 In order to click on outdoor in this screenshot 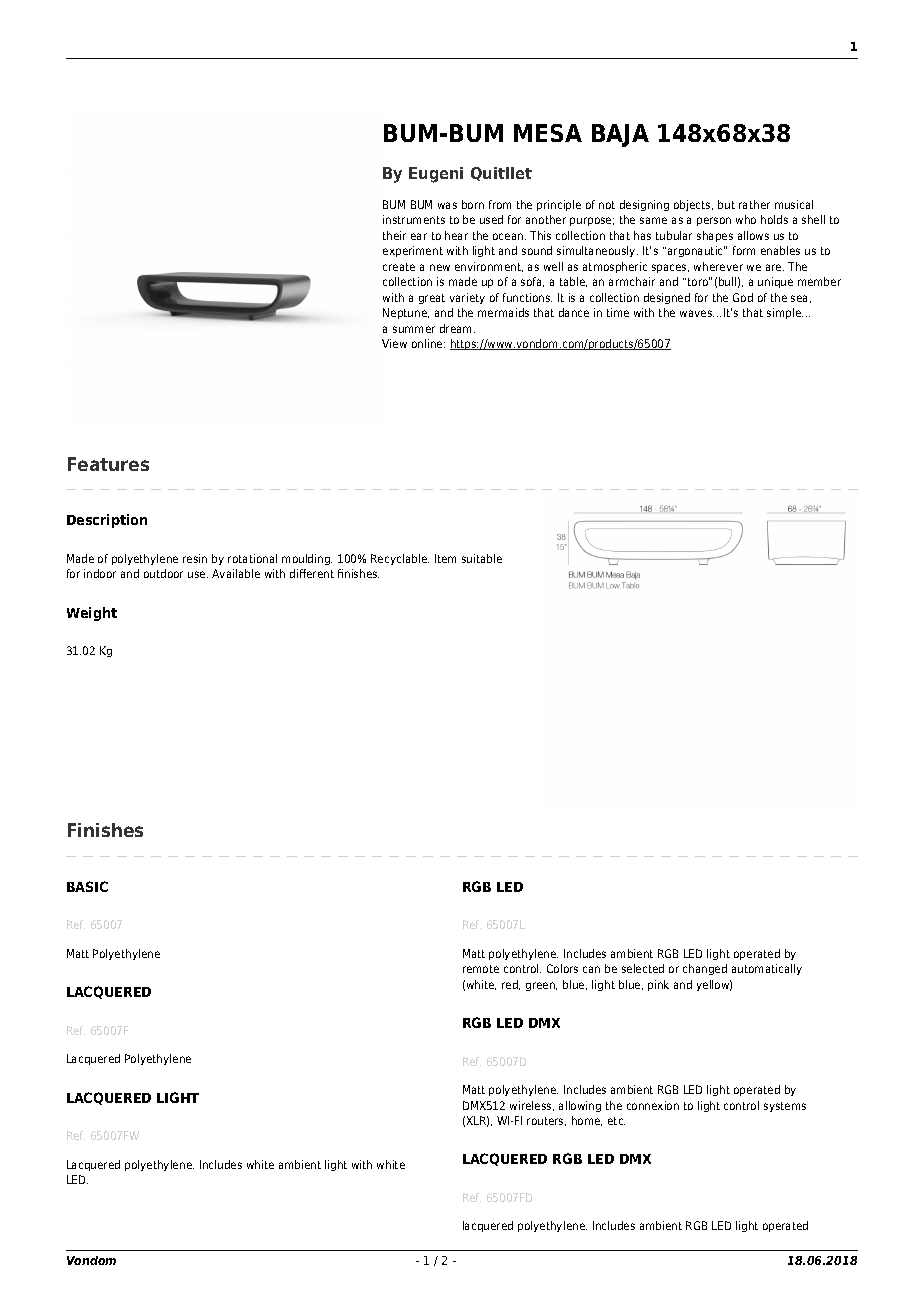, I will do `click(163, 573)`.
